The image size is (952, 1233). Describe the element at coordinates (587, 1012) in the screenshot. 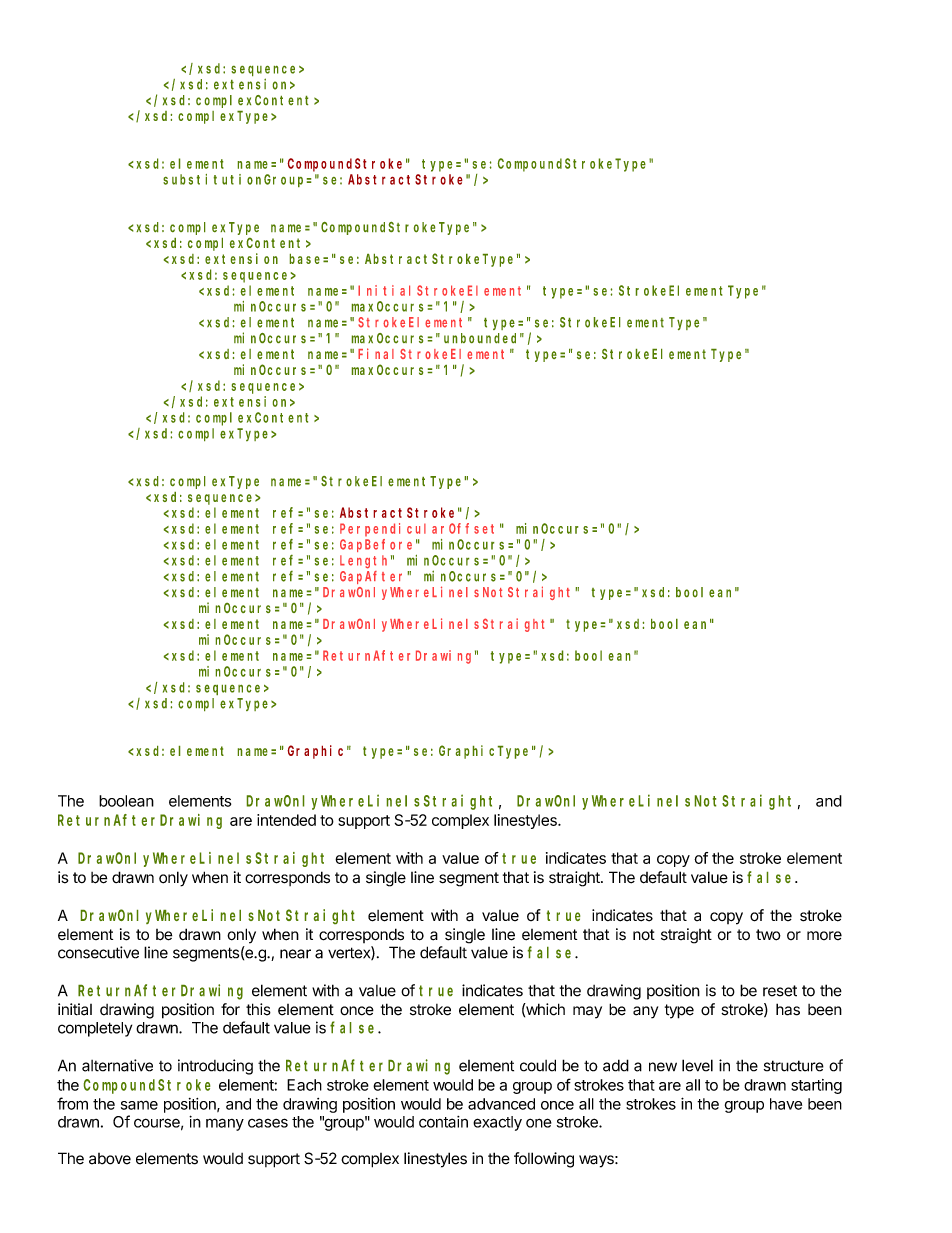

I see `may` at that location.
